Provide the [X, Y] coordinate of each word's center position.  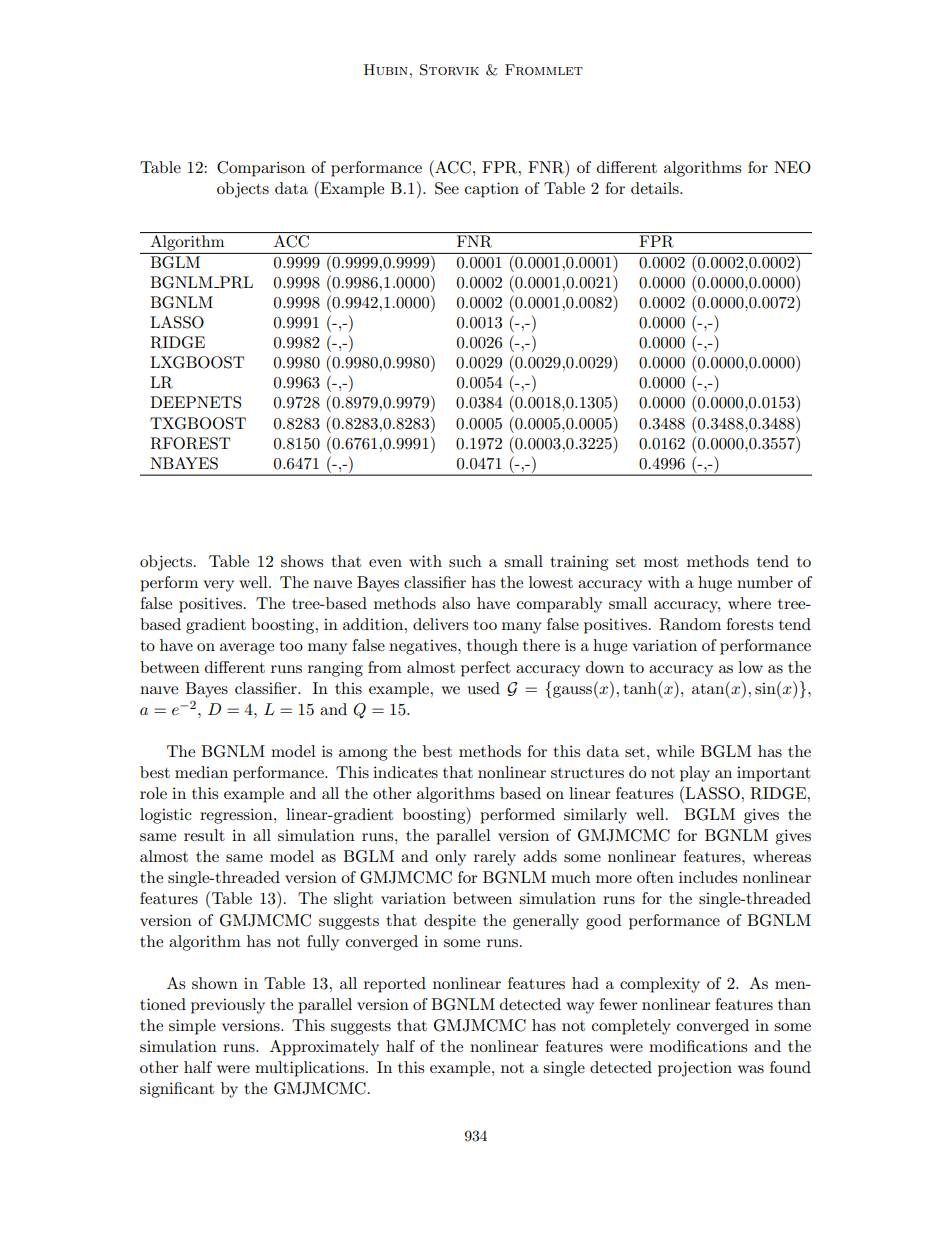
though [492, 647]
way [580, 1008]
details [656, 188]
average [247, 649]
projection [695, 1069]
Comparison [261, 169]
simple [192, 1027]
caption [492, 190]
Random [690, 624]
